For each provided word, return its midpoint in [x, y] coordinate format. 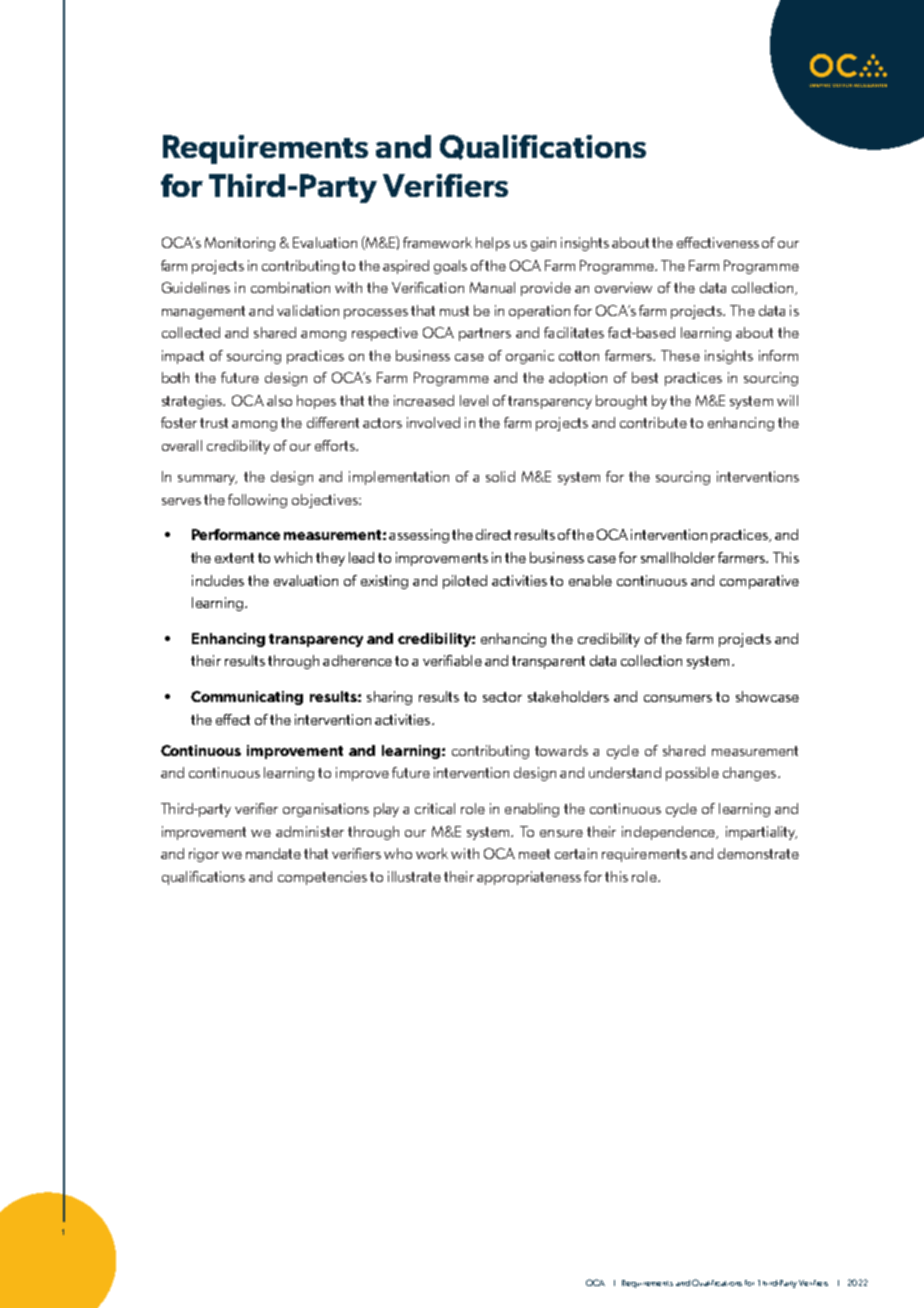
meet [534, 854]
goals [450, 267]
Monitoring [240, 244]
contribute [653, 422]
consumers [678, 698]
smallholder [678, 557]
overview [623, 287]
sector [502, 697]
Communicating [247, 698]
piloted [465, 582]
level [474, 400]
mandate [273, 853]
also [279, 400]
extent [234, 558]
